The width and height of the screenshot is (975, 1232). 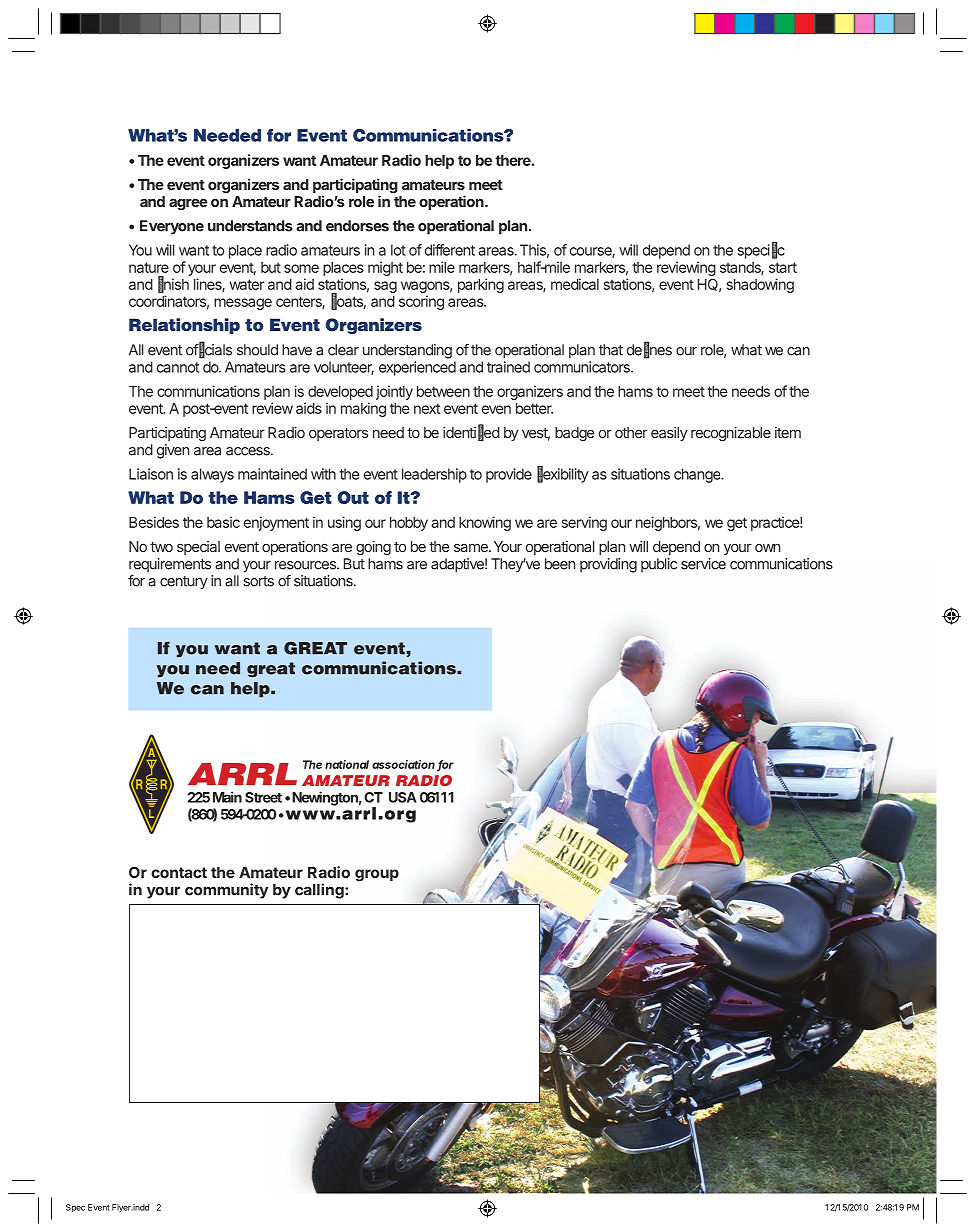 What do you see at coordinates (450, 250) in the screenshot?
I see `different` at bounding box center [450, 250].
